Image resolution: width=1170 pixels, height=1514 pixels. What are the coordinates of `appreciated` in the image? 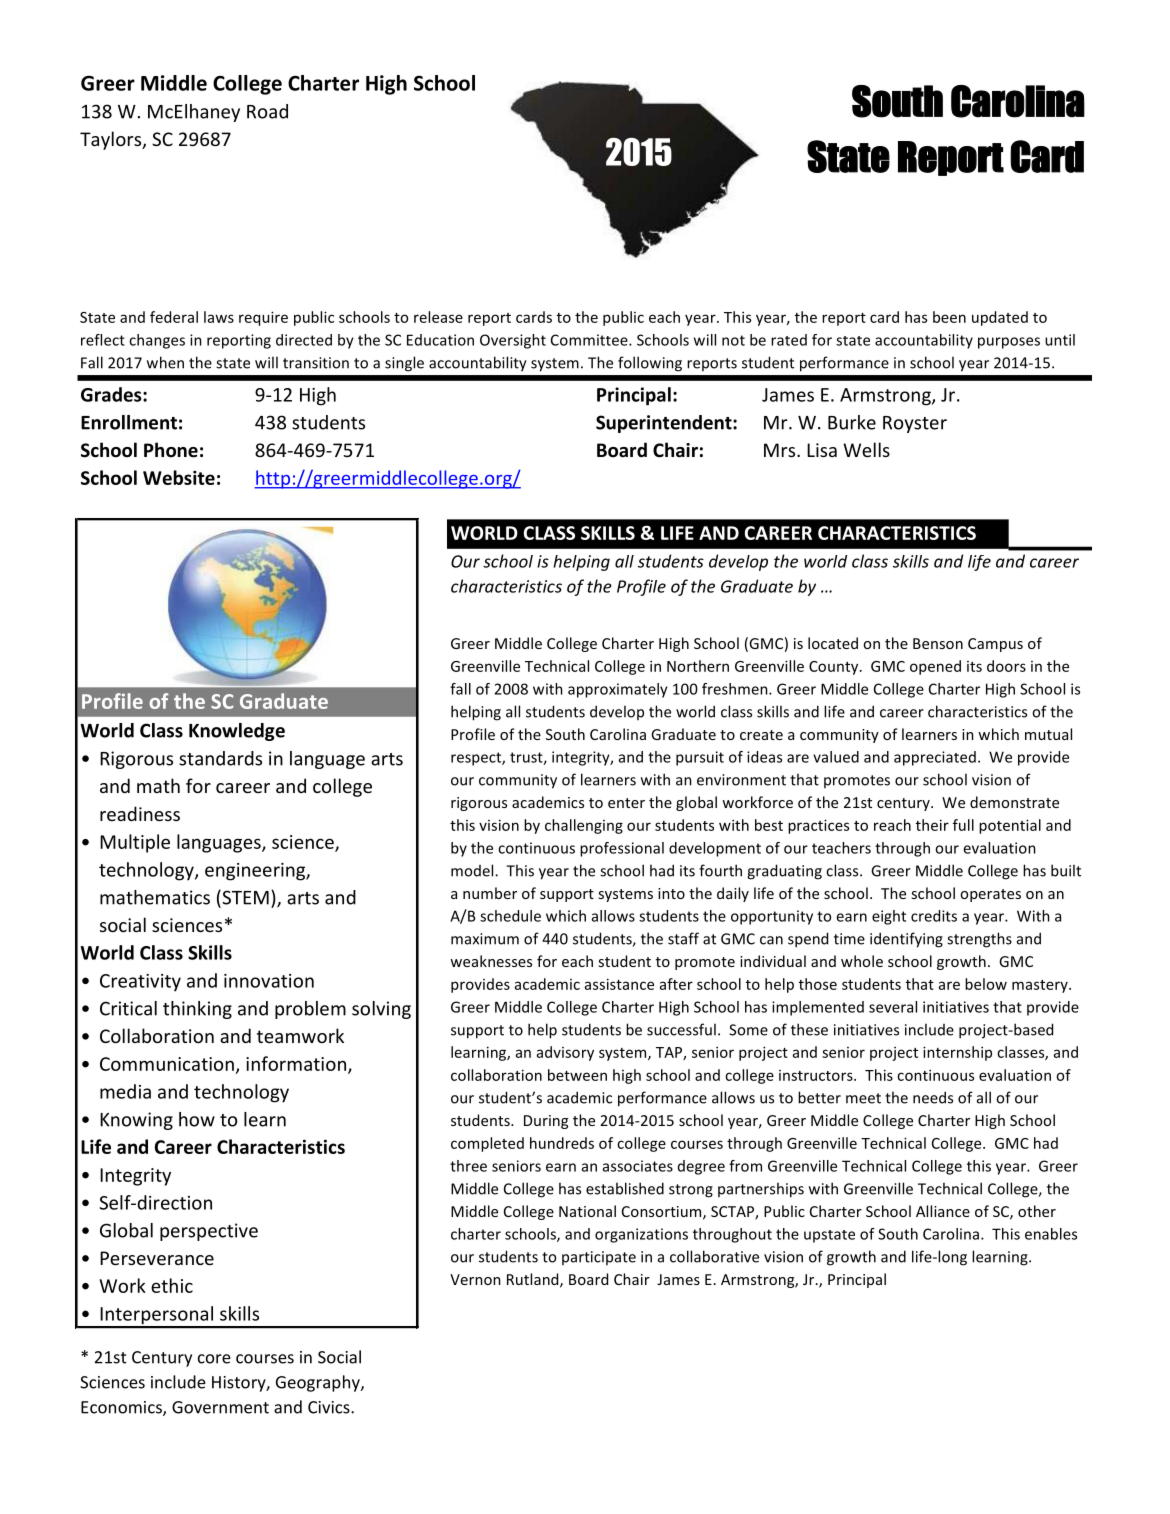 It's located at (935, 758).
